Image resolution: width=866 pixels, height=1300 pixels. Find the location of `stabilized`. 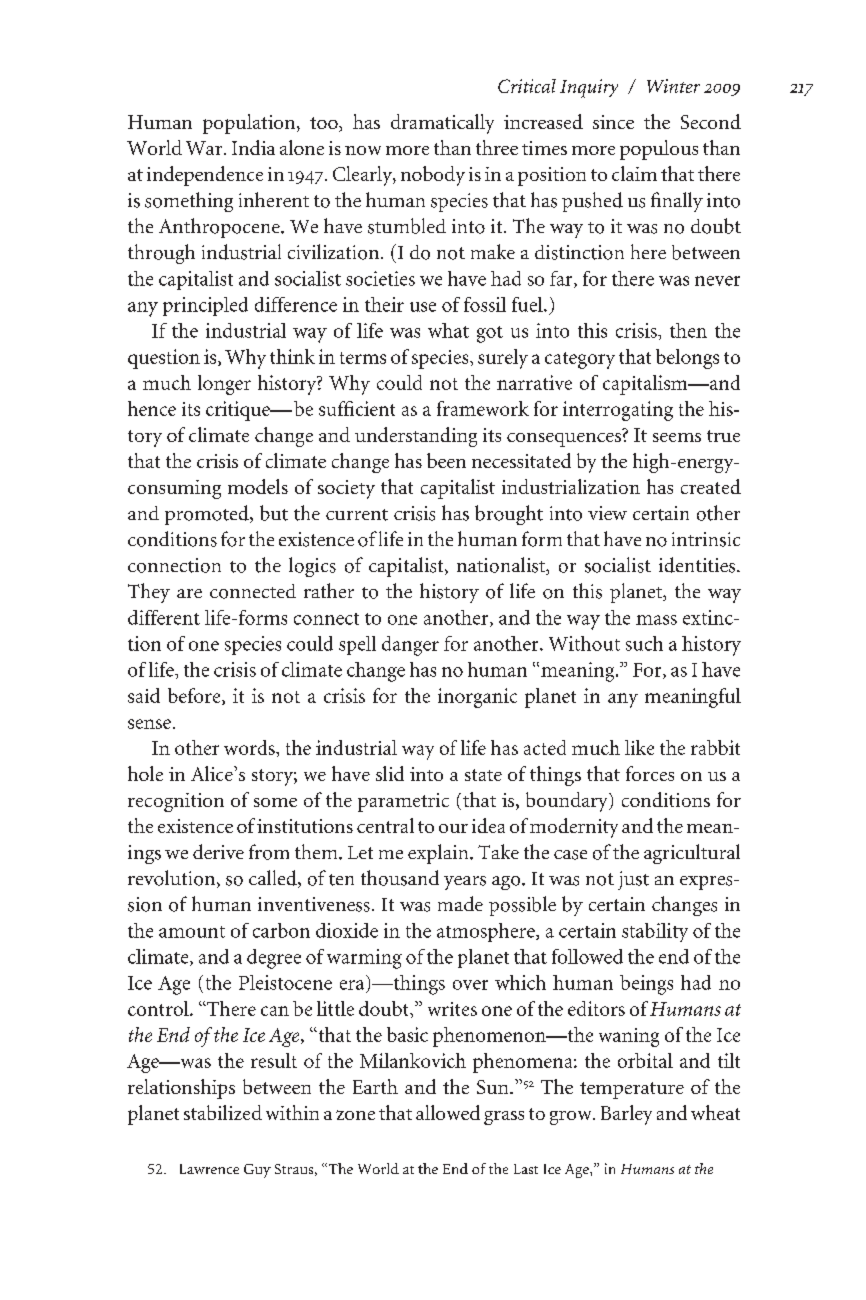

stabilized is located at coordinates (223, 1112).
